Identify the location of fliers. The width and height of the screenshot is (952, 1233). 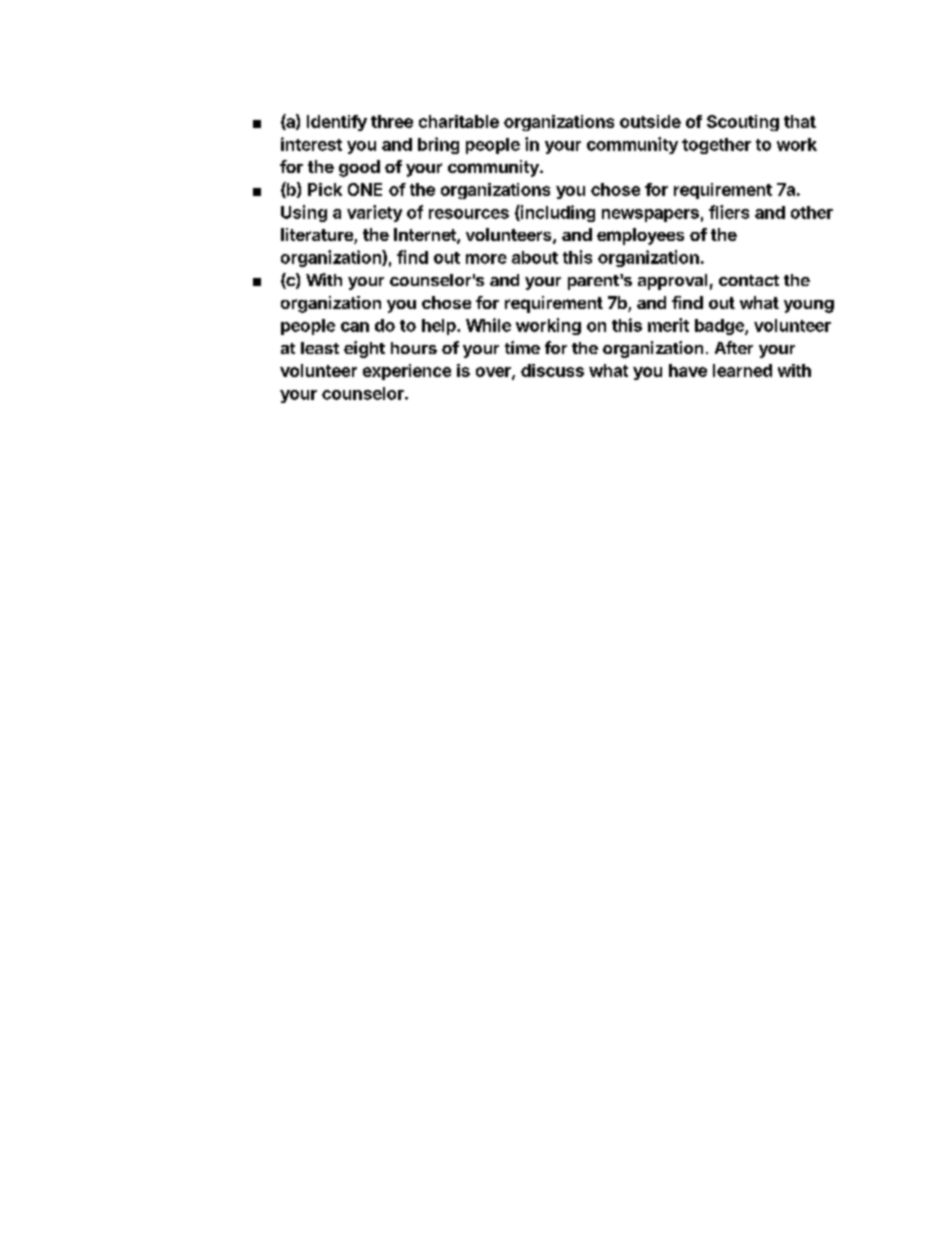
(729, 212).
